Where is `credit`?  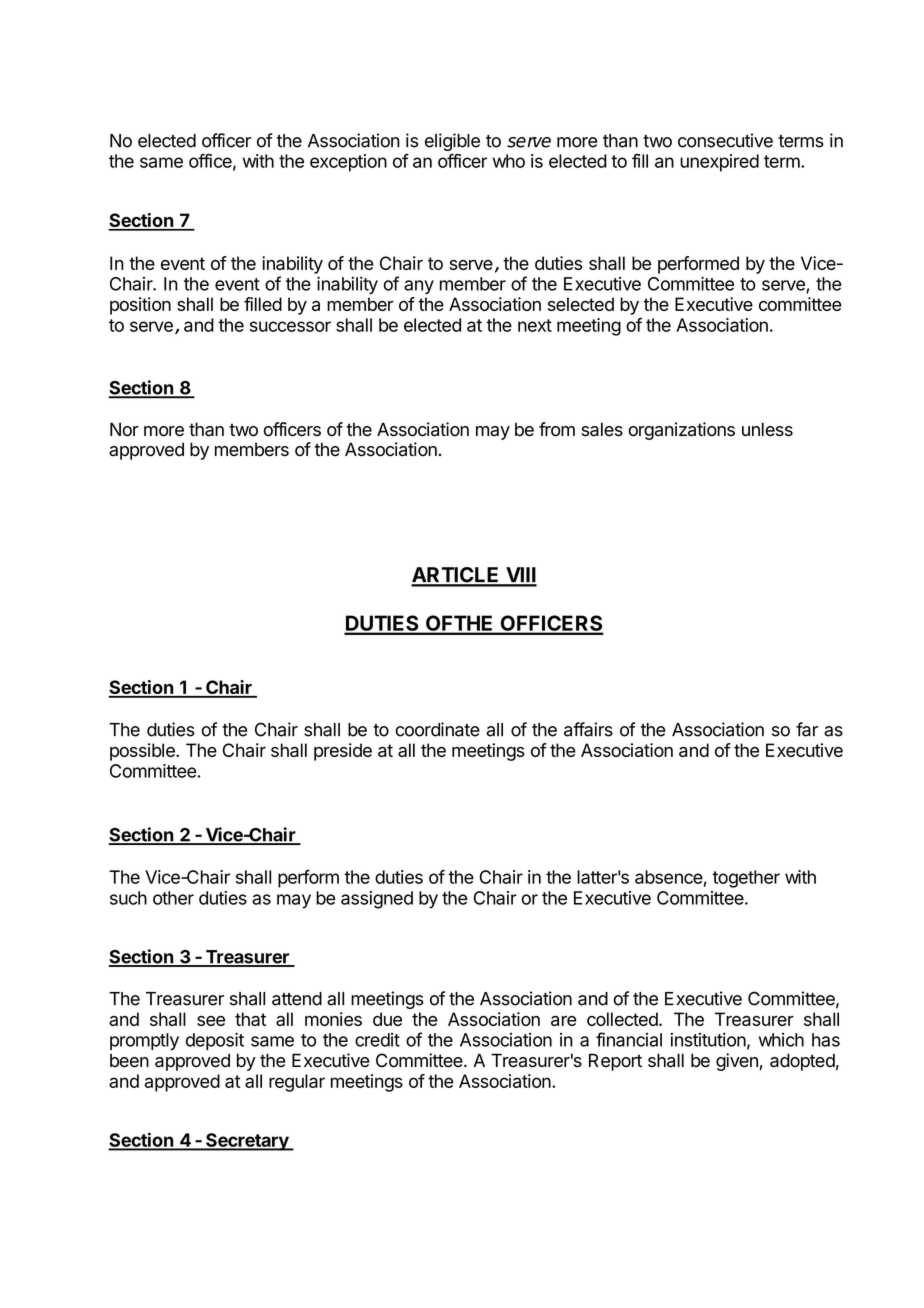
credit is located at coordinates (377, 1040).
